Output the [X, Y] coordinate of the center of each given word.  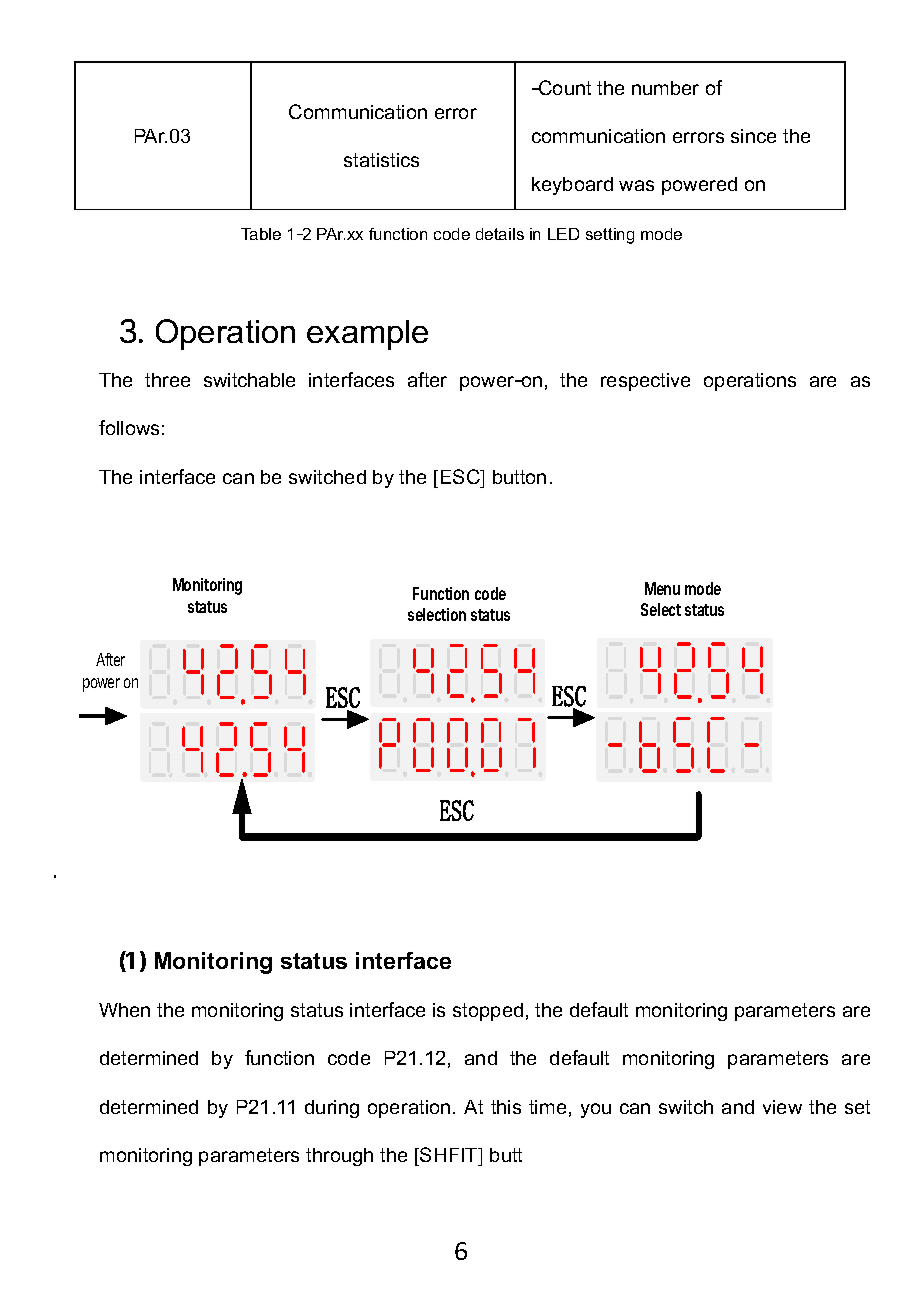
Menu [662, 588]
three [167, 380]
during [332, 1109]
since [753, 136]
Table [261, 234]
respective [645, 382]
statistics [381, 160]
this [506, 1107]
